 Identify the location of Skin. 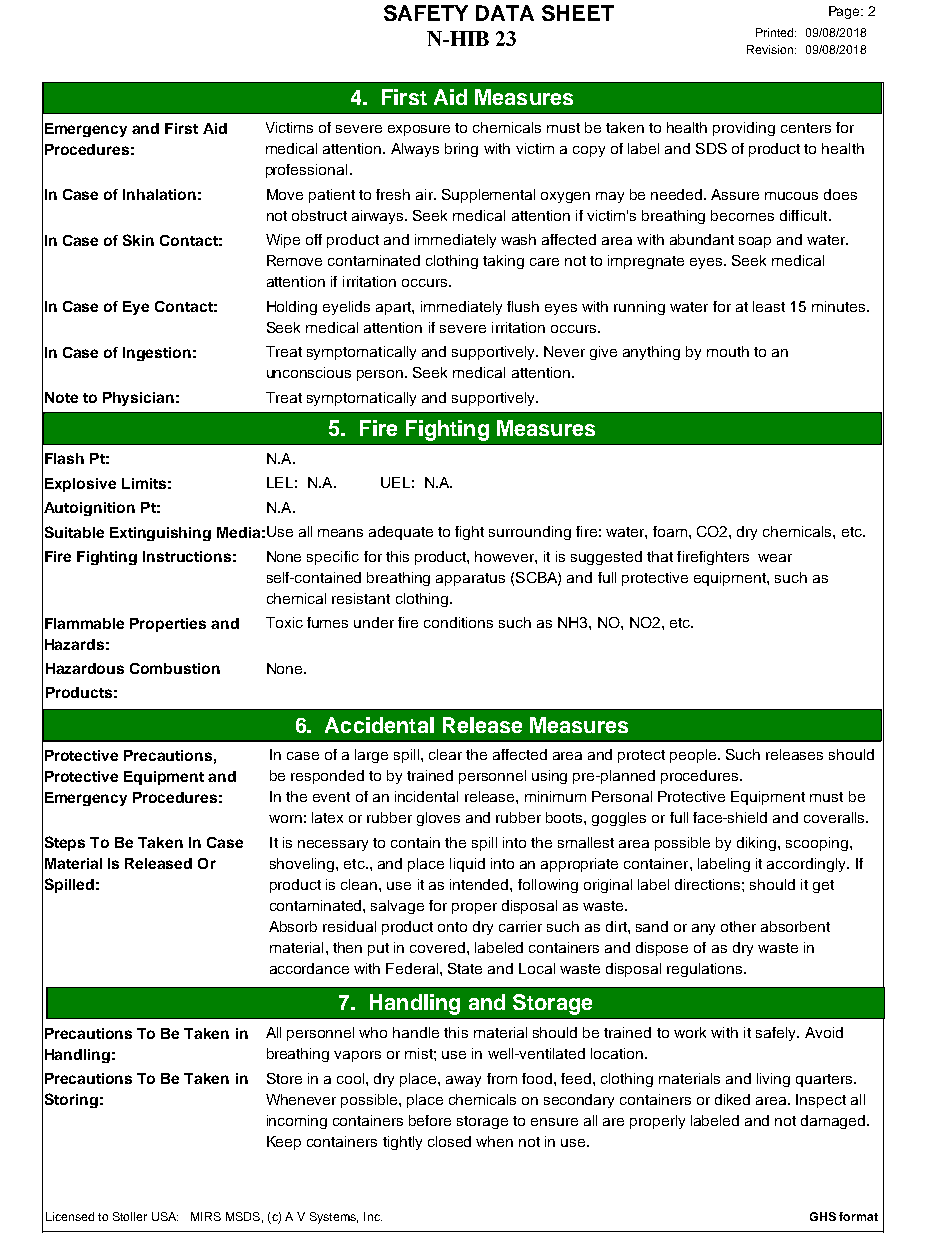
(138, 240).
